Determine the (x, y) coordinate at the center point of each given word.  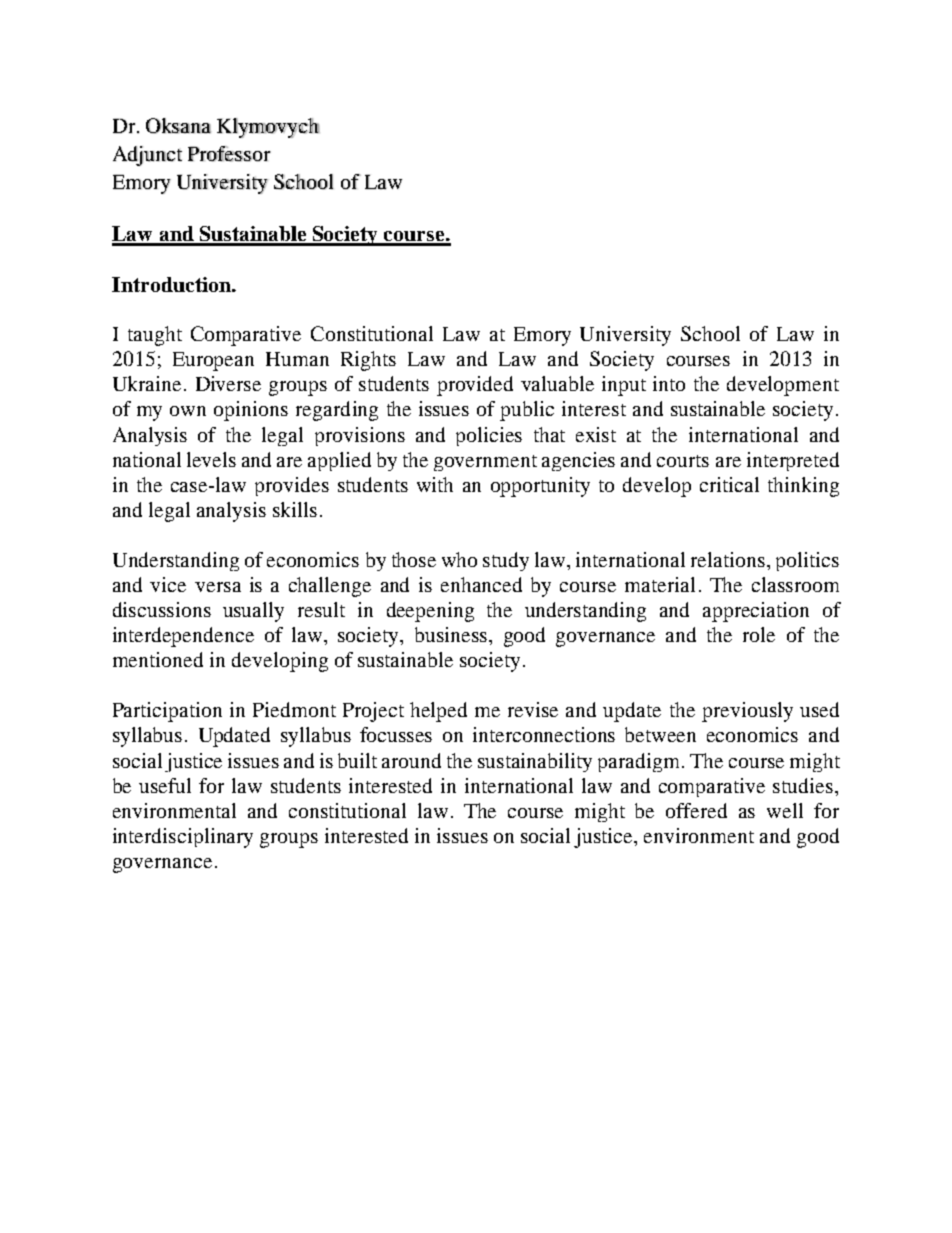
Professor (229, 154)
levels (211, 459)
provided (475, 386)
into (669, 383)
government (485, 463)
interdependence (183, 637)
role (759, 634)
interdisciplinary (183, 838)
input (624, 386)
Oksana (178, 126)
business (452, 634)
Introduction (172, 284)
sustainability (535, 762)
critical (729, 484)
